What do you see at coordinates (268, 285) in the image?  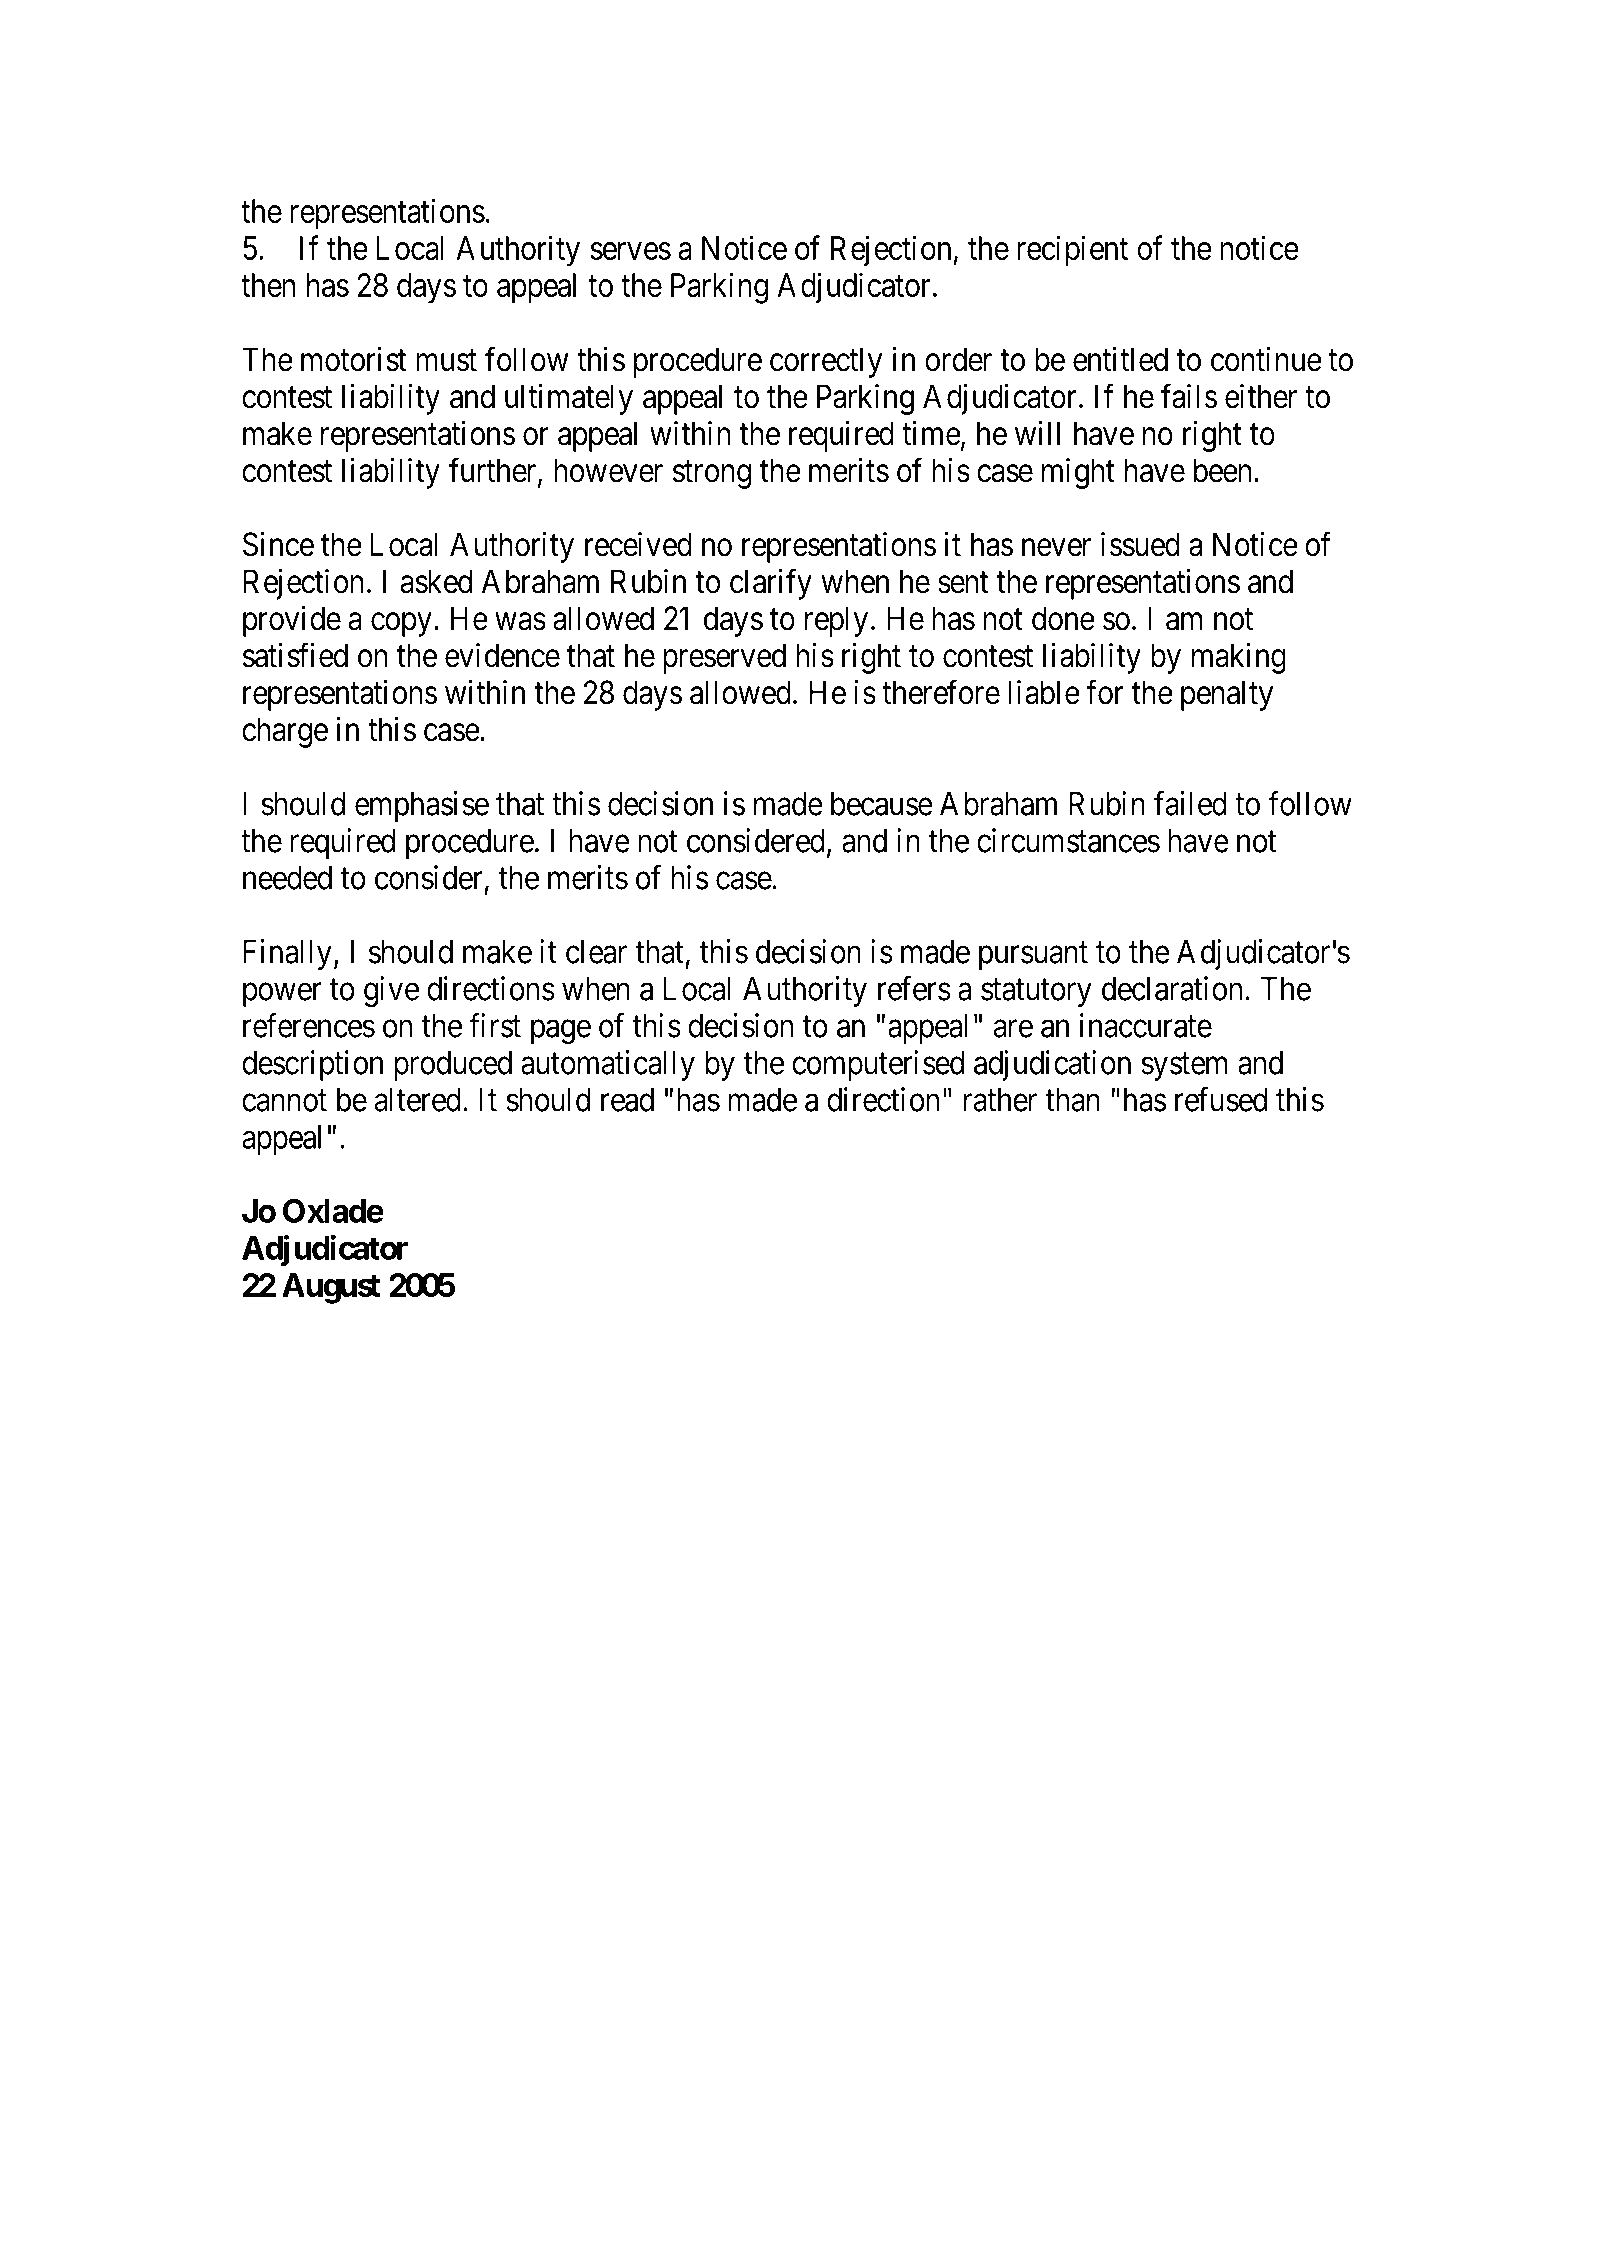 I see `then` at bounding box center [268, 285].
